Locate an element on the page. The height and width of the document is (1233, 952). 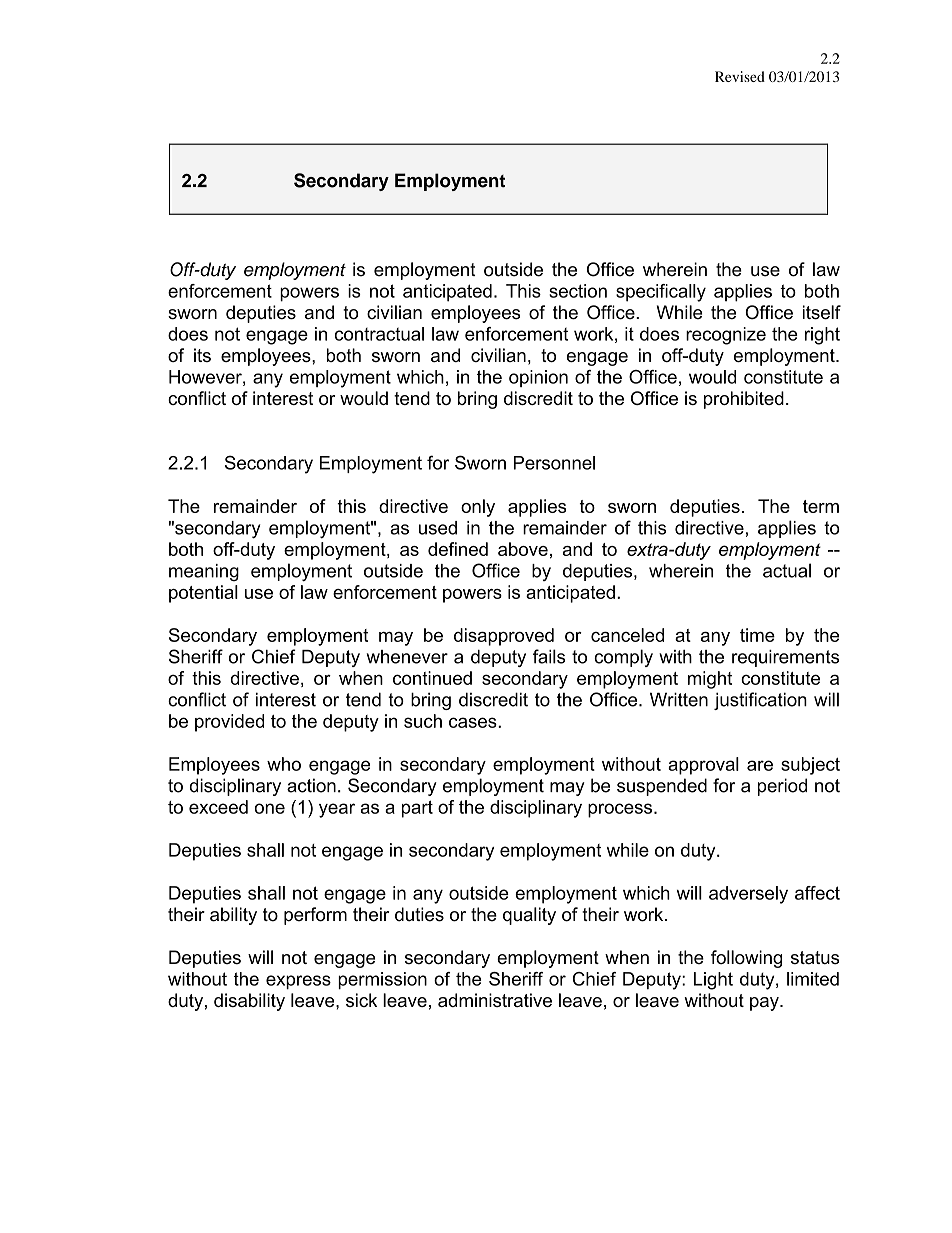
express is located at coordinates (298, 982).
